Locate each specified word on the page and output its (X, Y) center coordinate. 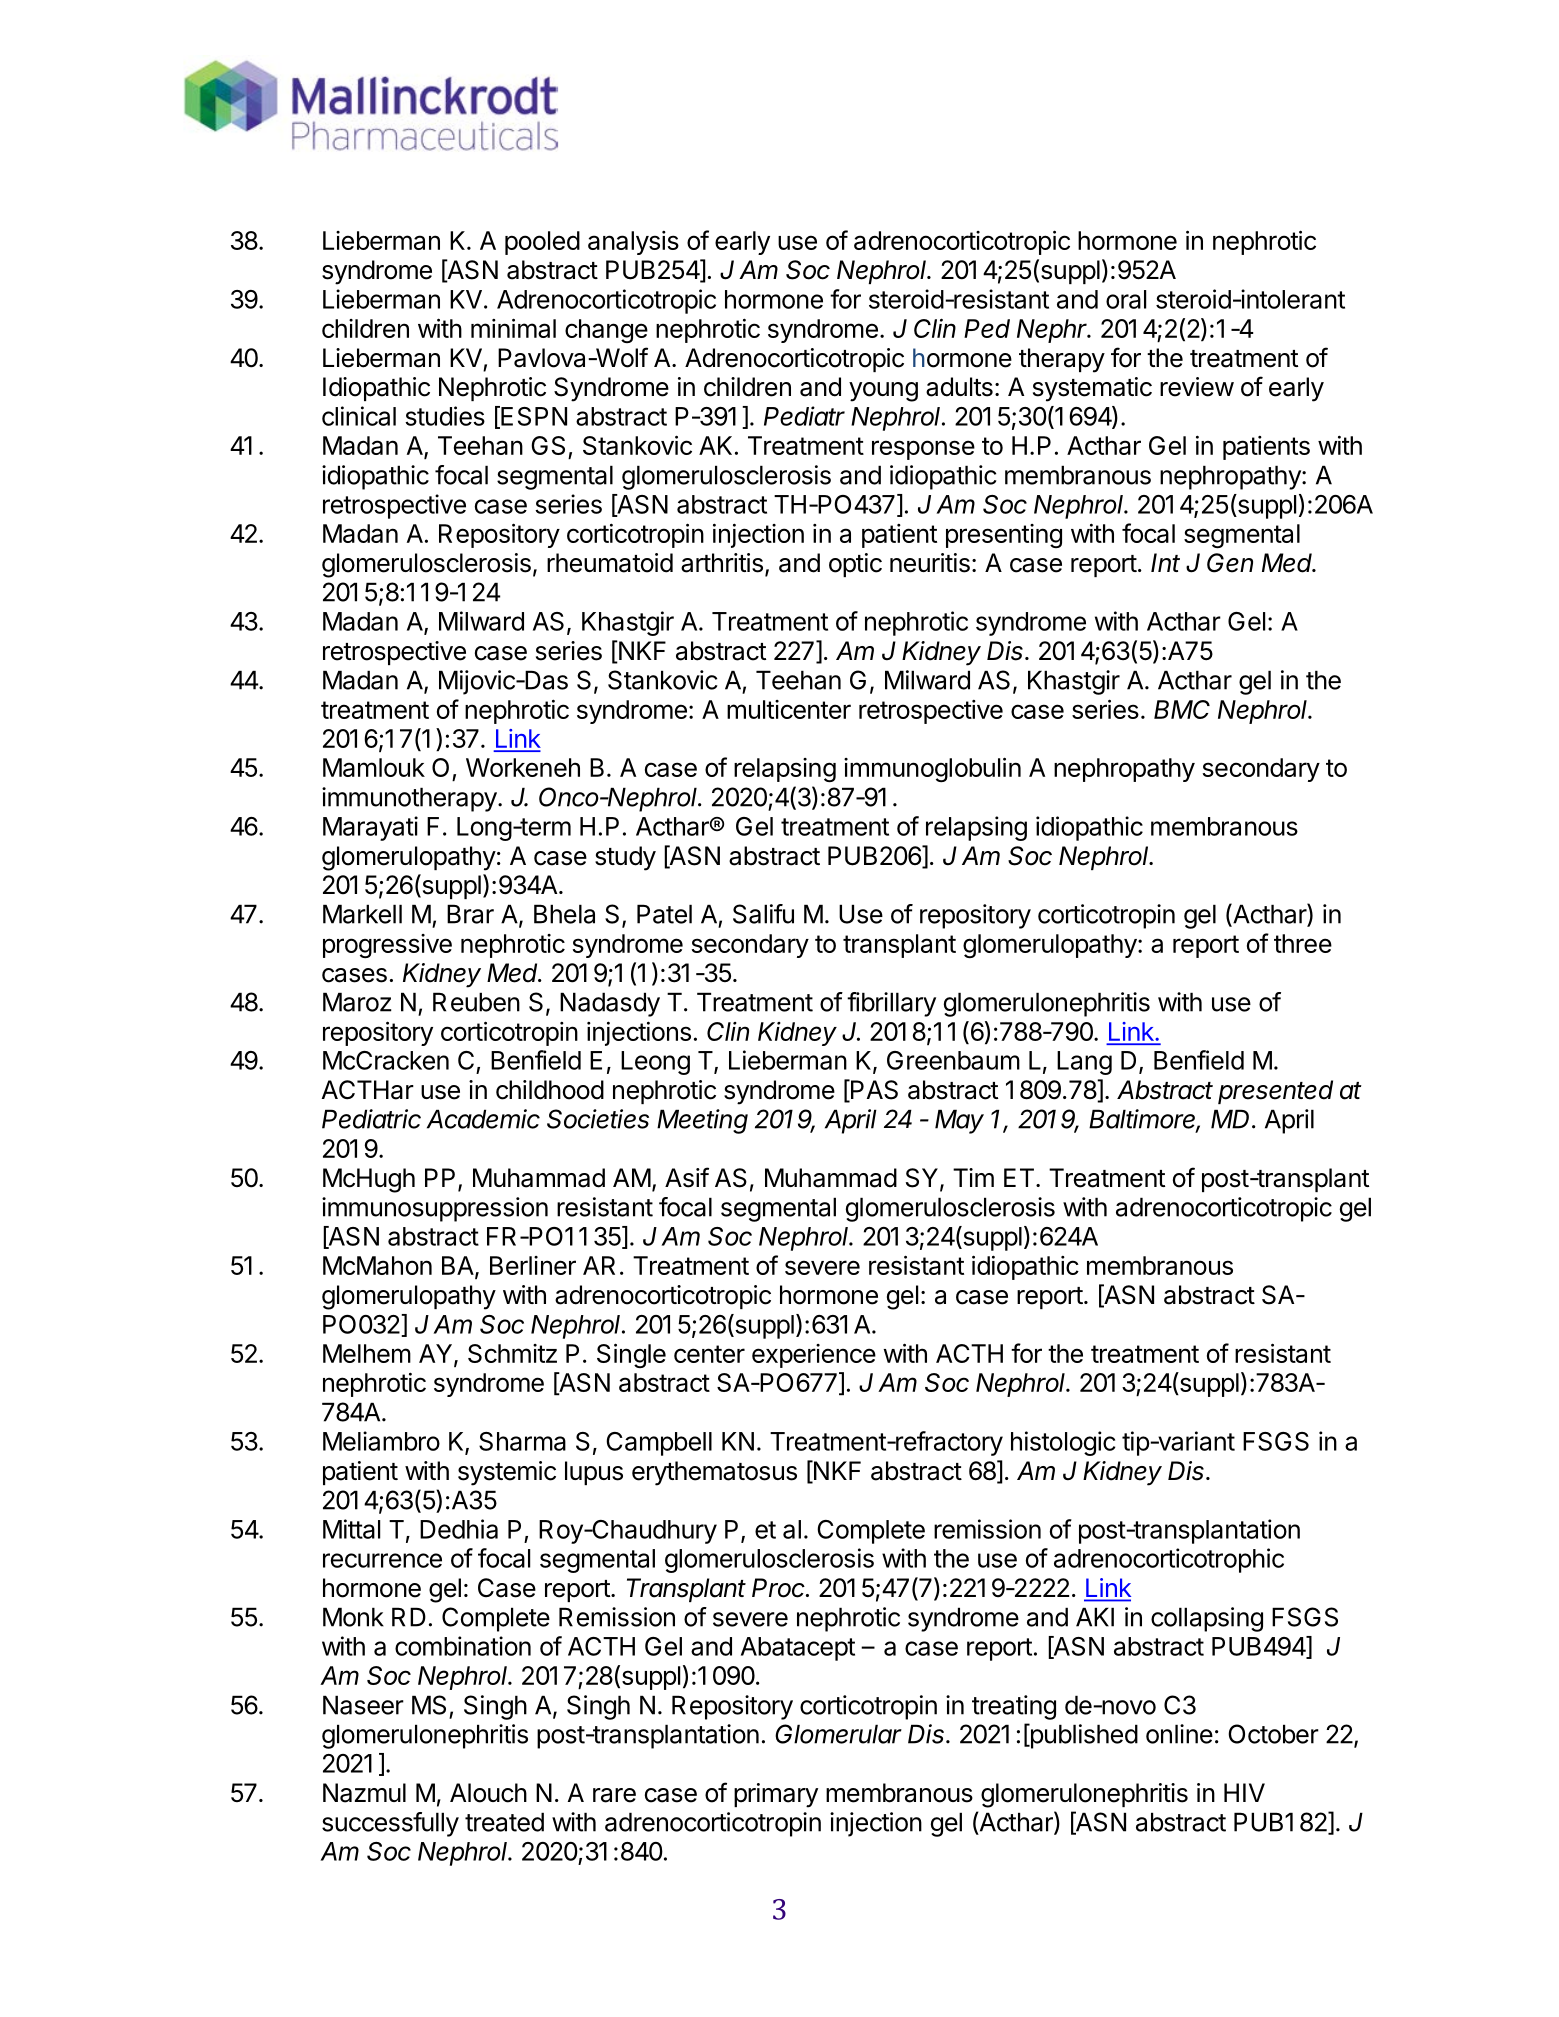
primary (776, 1795)
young (883, 392)
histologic (1063, 1443)
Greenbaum (953, 1060)
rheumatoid (610, 563)
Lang (1084, 1063)
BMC (1182, 709)
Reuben (476, 1002)
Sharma (522, 1441)
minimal (513, 328)
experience (814, 1356)
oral (1126, 299)
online (1179, 1734)
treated (504, 1822)
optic (855, 565)
